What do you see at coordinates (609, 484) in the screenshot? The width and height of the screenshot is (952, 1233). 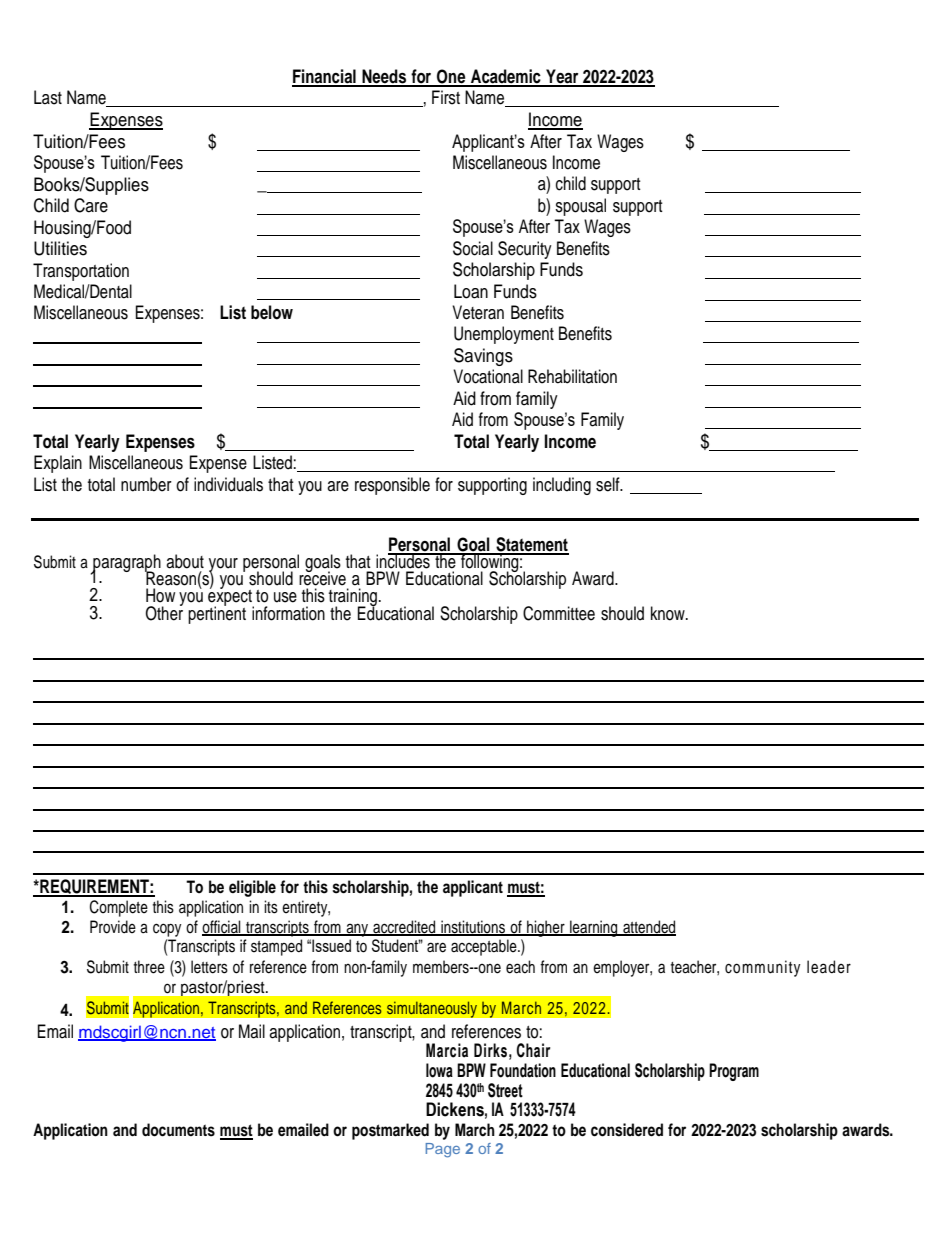 I see `self` at bounding box center [609, 484].
